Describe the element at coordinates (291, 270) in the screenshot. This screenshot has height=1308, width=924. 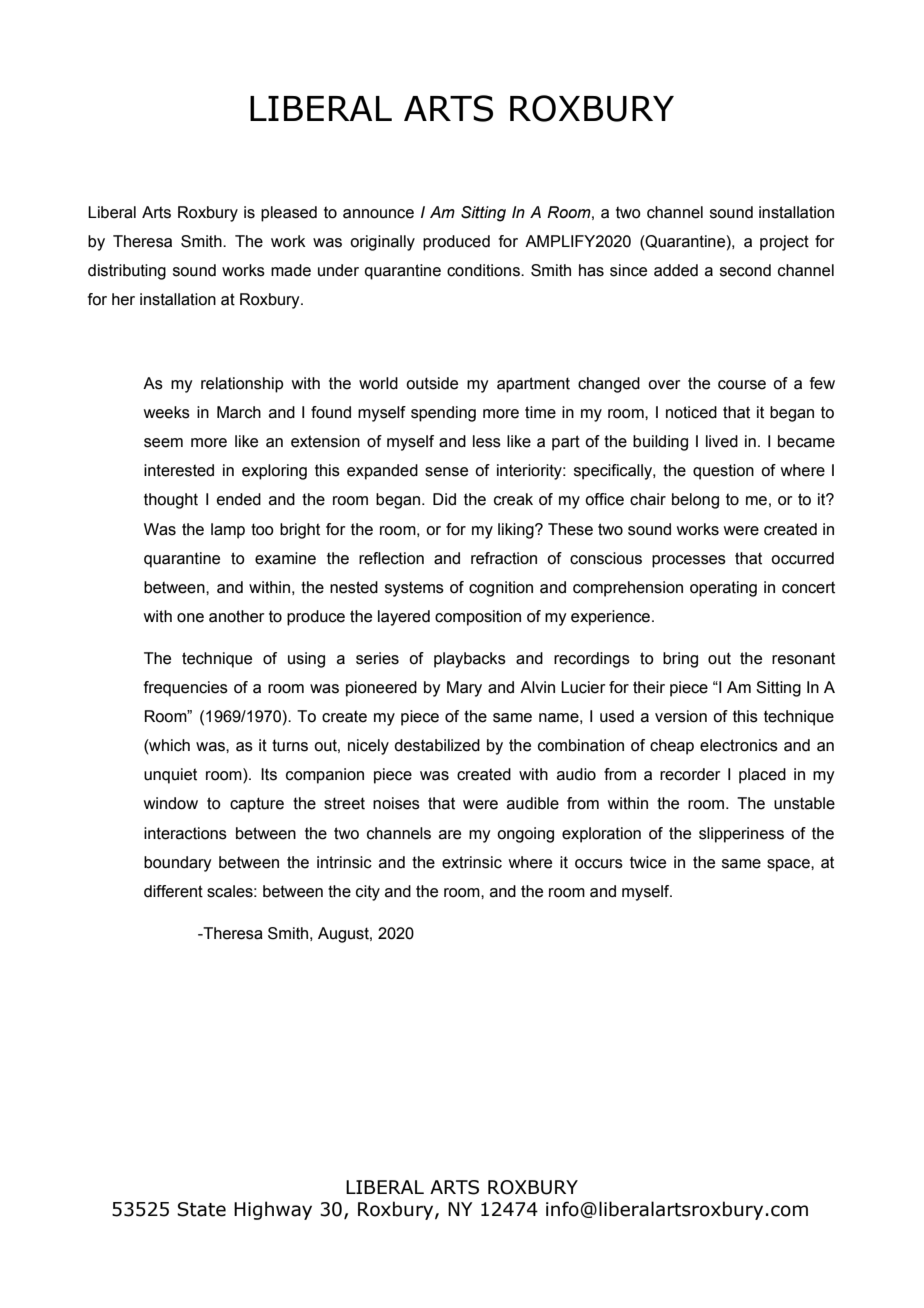
I see `made` at that location.
